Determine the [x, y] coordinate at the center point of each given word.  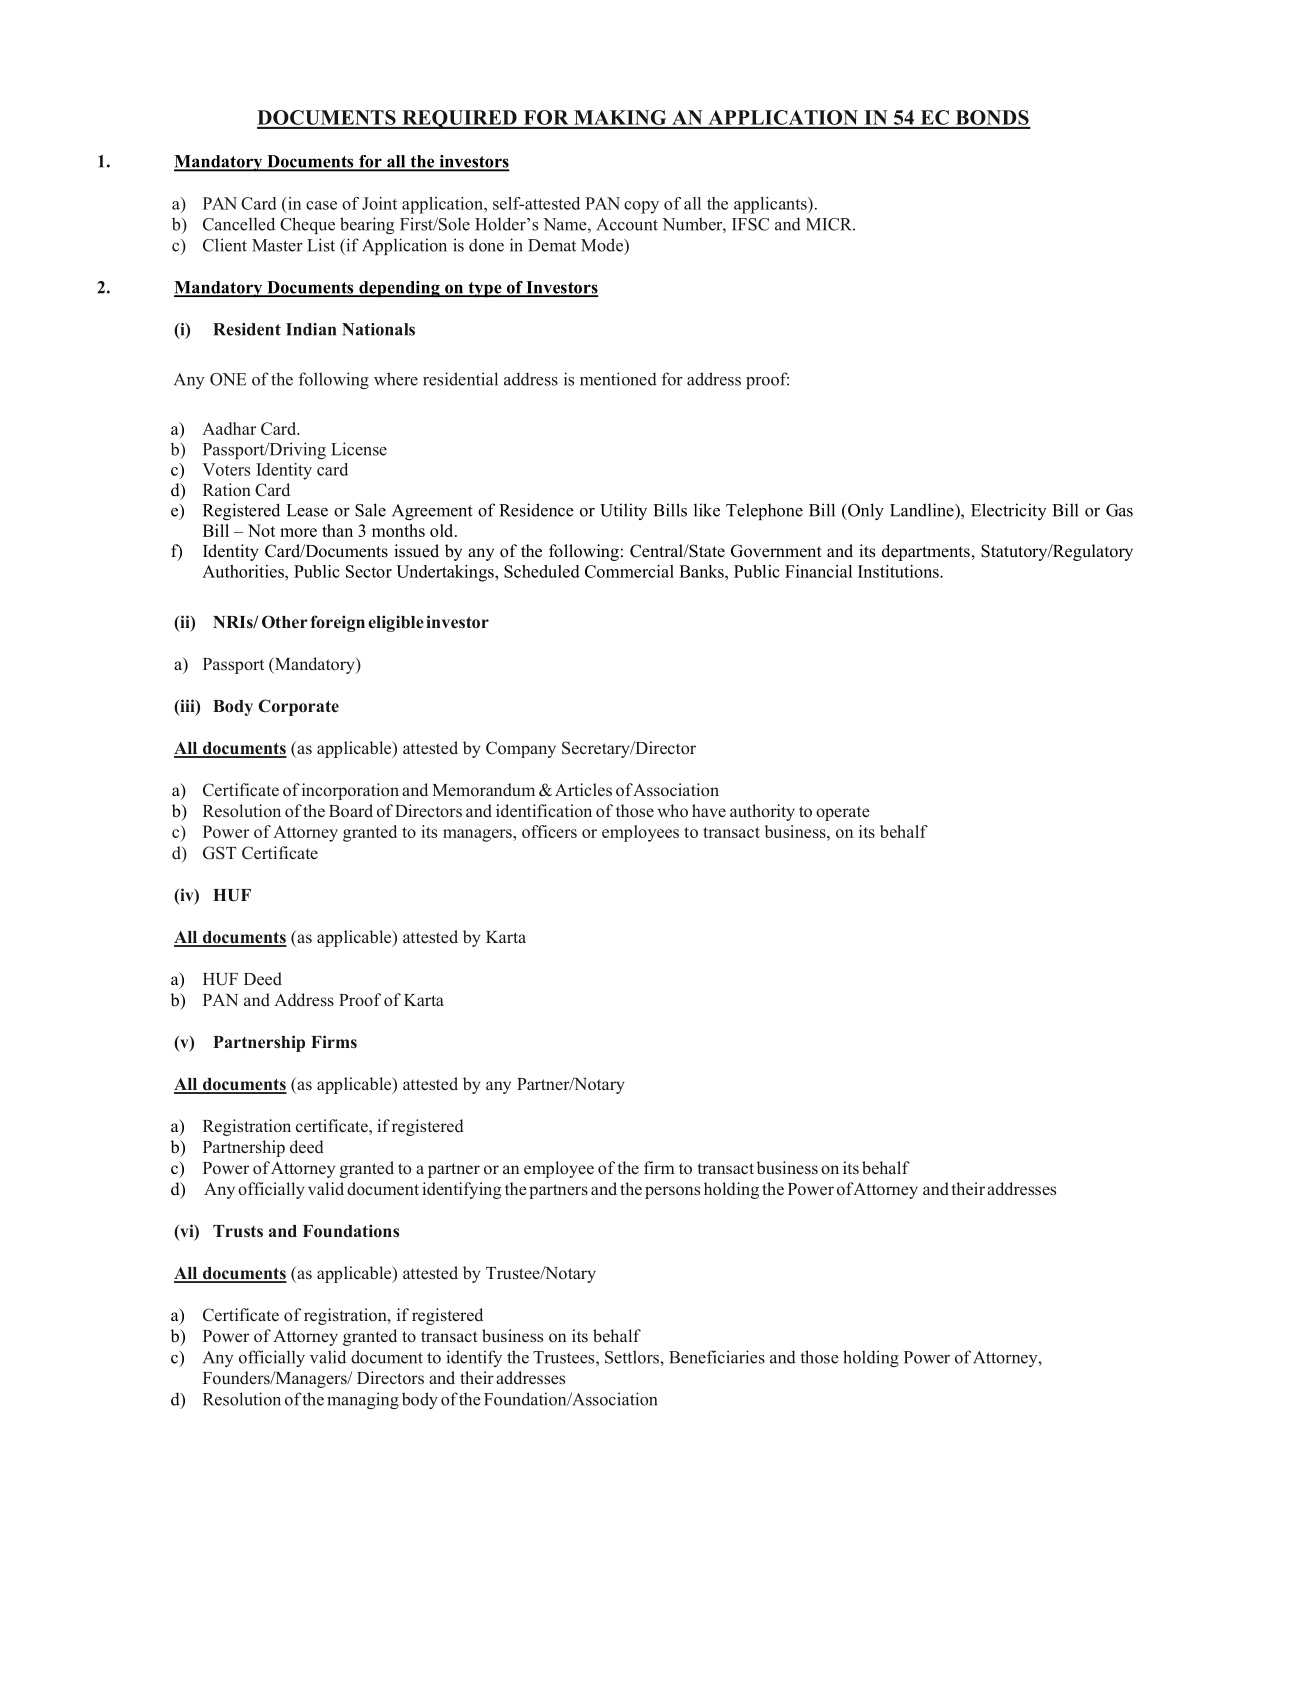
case [321, 205]
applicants [771, 205]
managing [363, 1400]
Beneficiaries [717, 1357]
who [673, 810]
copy [641, 207]
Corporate [298, 707]
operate [843, 813]
